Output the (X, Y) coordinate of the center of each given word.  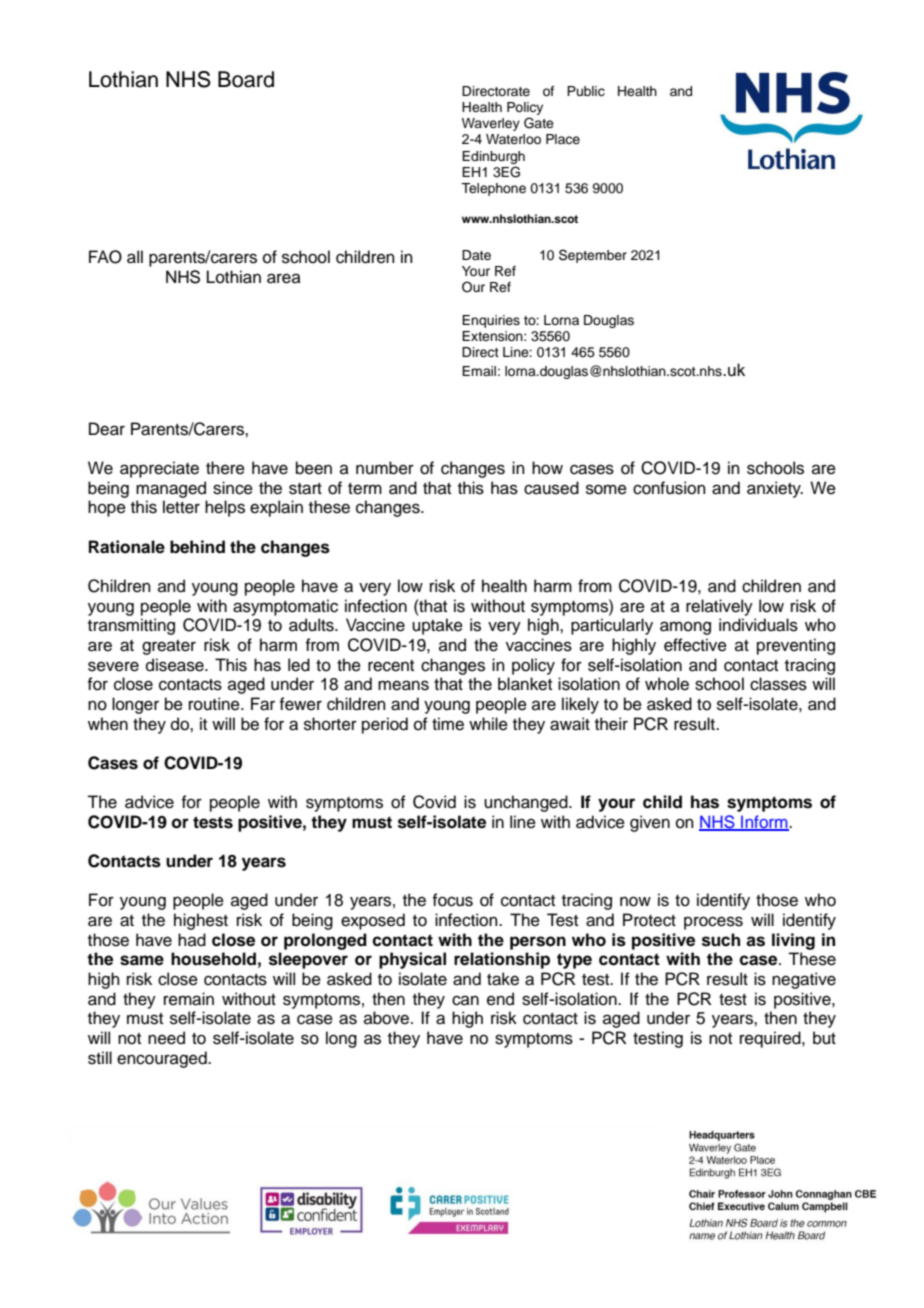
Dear (107, 429)
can (465, 1000)
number (385, 468)
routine (215, 704)
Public (586, 91)
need (166, 1038)
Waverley (491, 124)
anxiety (775, 489)
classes (778, 684)
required (771, 1039)
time (448, 724)
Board (246, 79)
